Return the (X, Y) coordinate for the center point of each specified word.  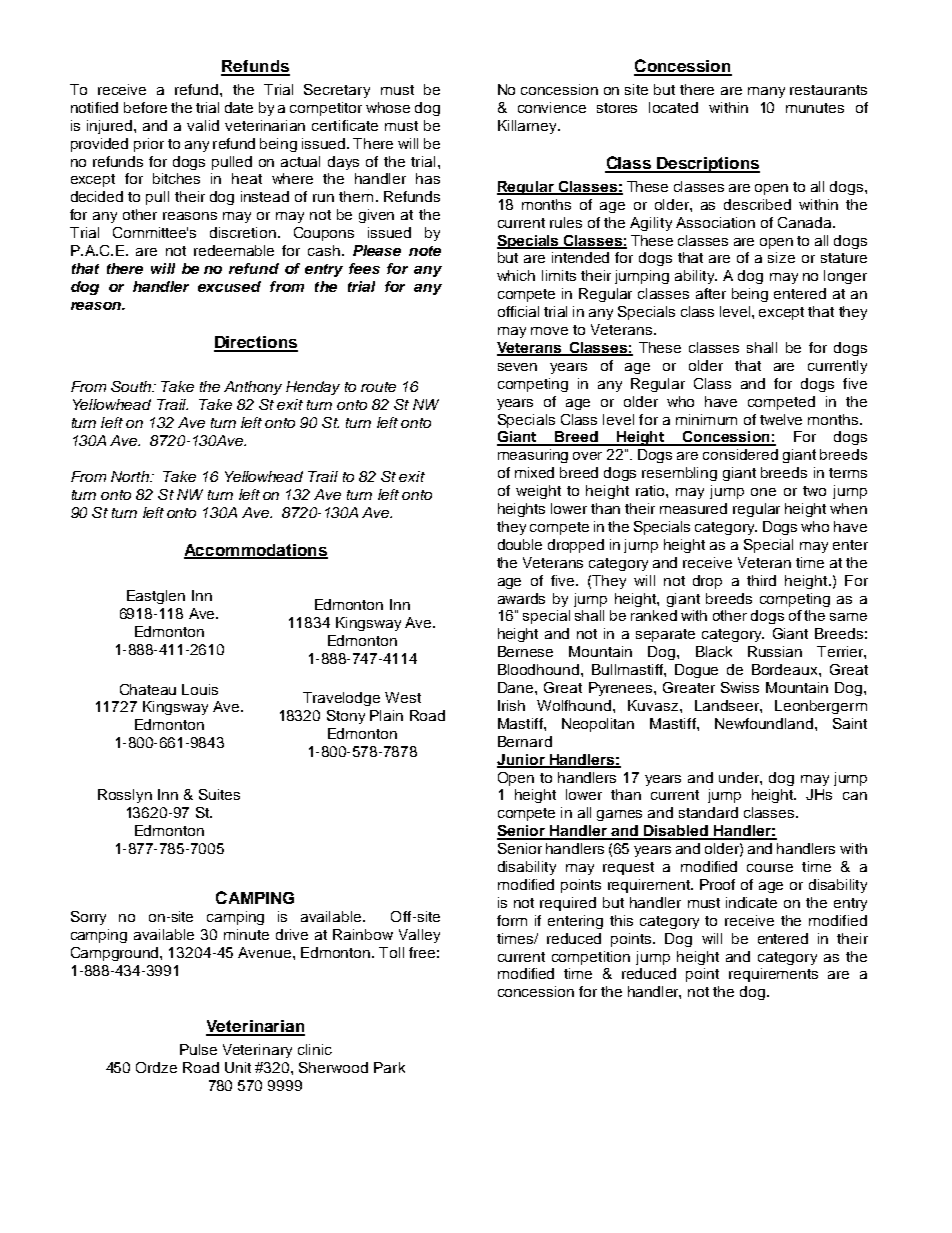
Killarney (528, 127)
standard (708, 812)
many (766, 92)
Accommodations (256, 551)
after (711, 293)
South (132, 386)
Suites (219, 794)
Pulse (198, 1049)
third (761, 580)
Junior (522, 760)
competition (591, 958)
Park (389, 1067)
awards (521, 598)
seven (517, 367)
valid (203, 125)
